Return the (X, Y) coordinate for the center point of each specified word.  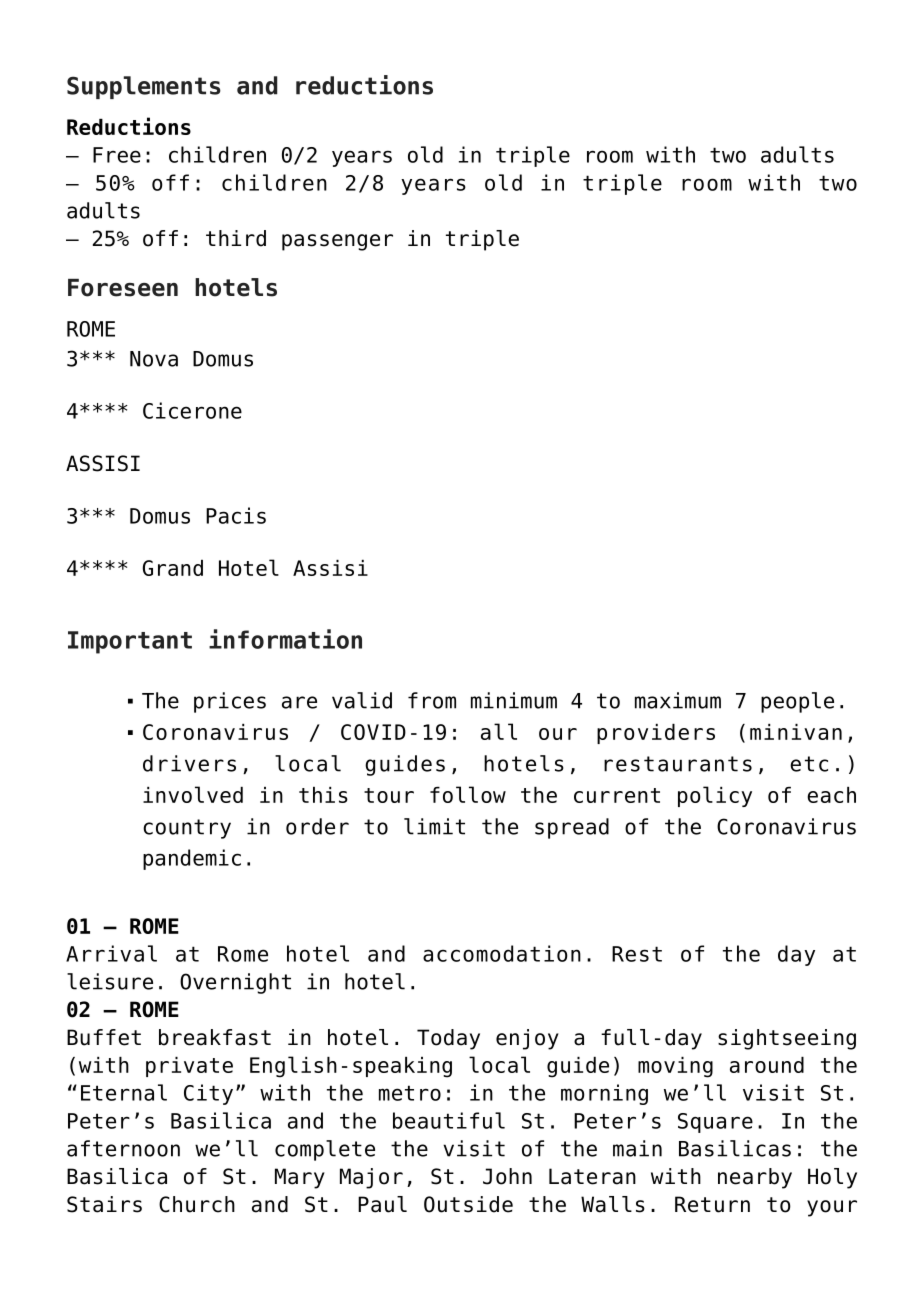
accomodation (502, 953)
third (236, 238)
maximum (678, 700)
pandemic (192, 859)
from (432, 700)
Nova (154, 359)
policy (715, 796)
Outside (468, 1204)
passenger (337, 242)
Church (197, 1204)
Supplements (144, 87)
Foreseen (123, 288)
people (797, 702)
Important (130, 642)
